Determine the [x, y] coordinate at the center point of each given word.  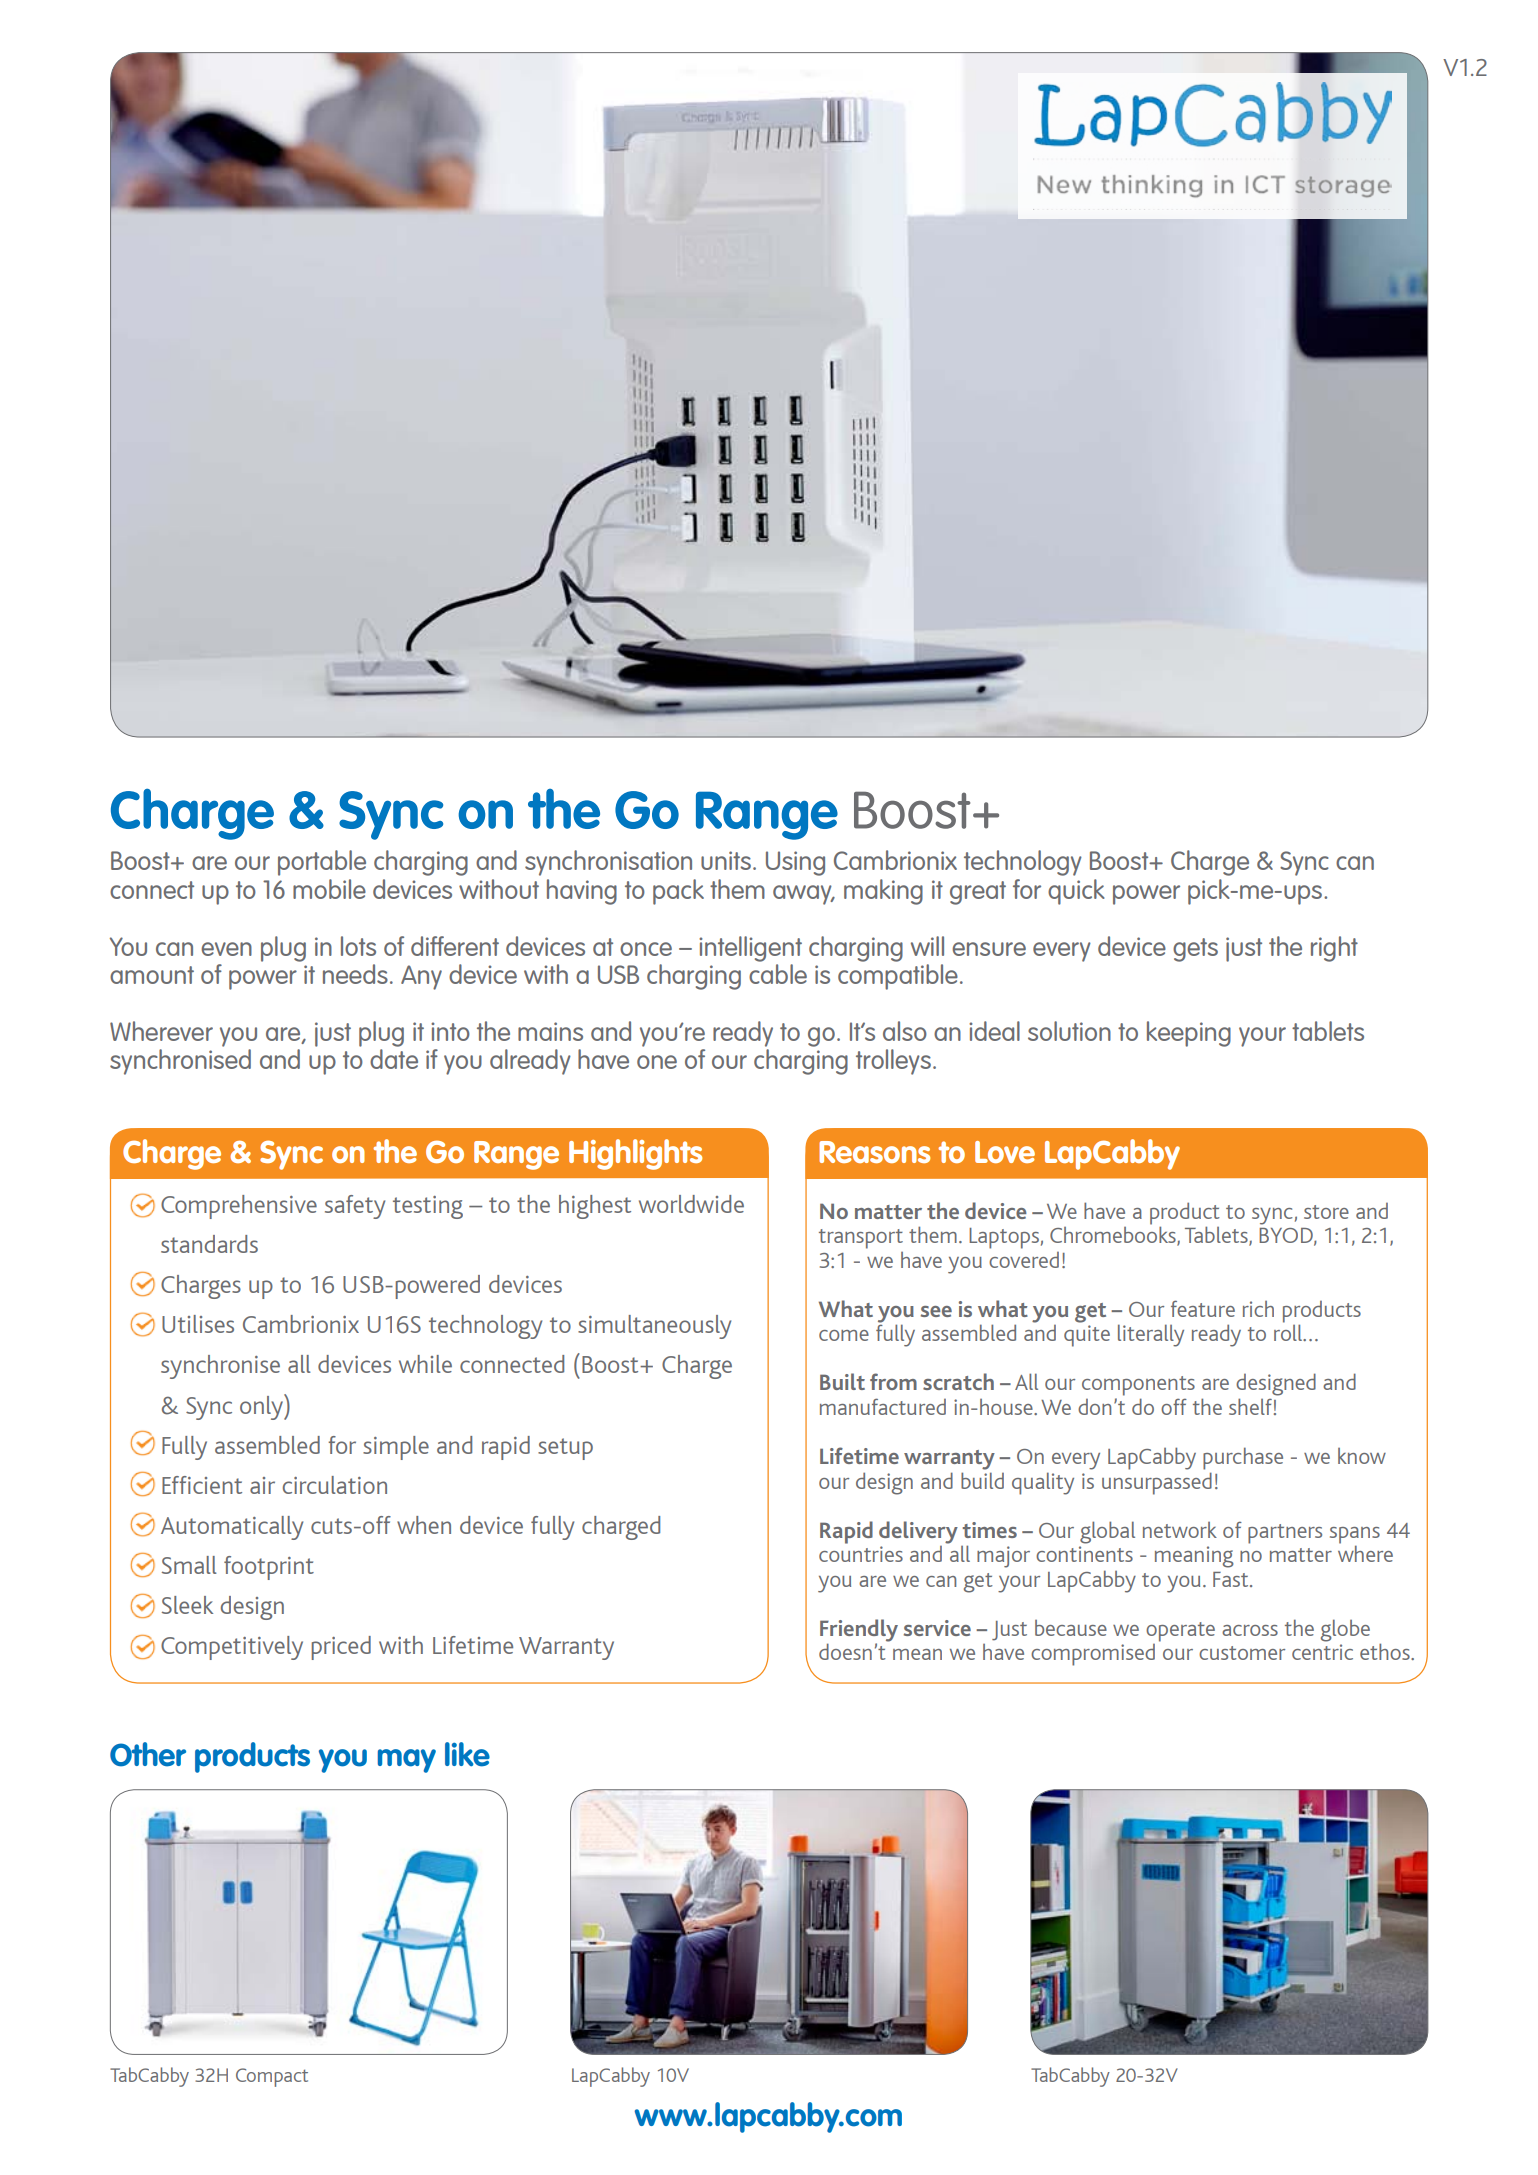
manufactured [883, 1406]
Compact [272, 2077]
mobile [329, 889]
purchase [1243, 1458]
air [262, 1485]
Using [795, 863]
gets [1195, 950]
